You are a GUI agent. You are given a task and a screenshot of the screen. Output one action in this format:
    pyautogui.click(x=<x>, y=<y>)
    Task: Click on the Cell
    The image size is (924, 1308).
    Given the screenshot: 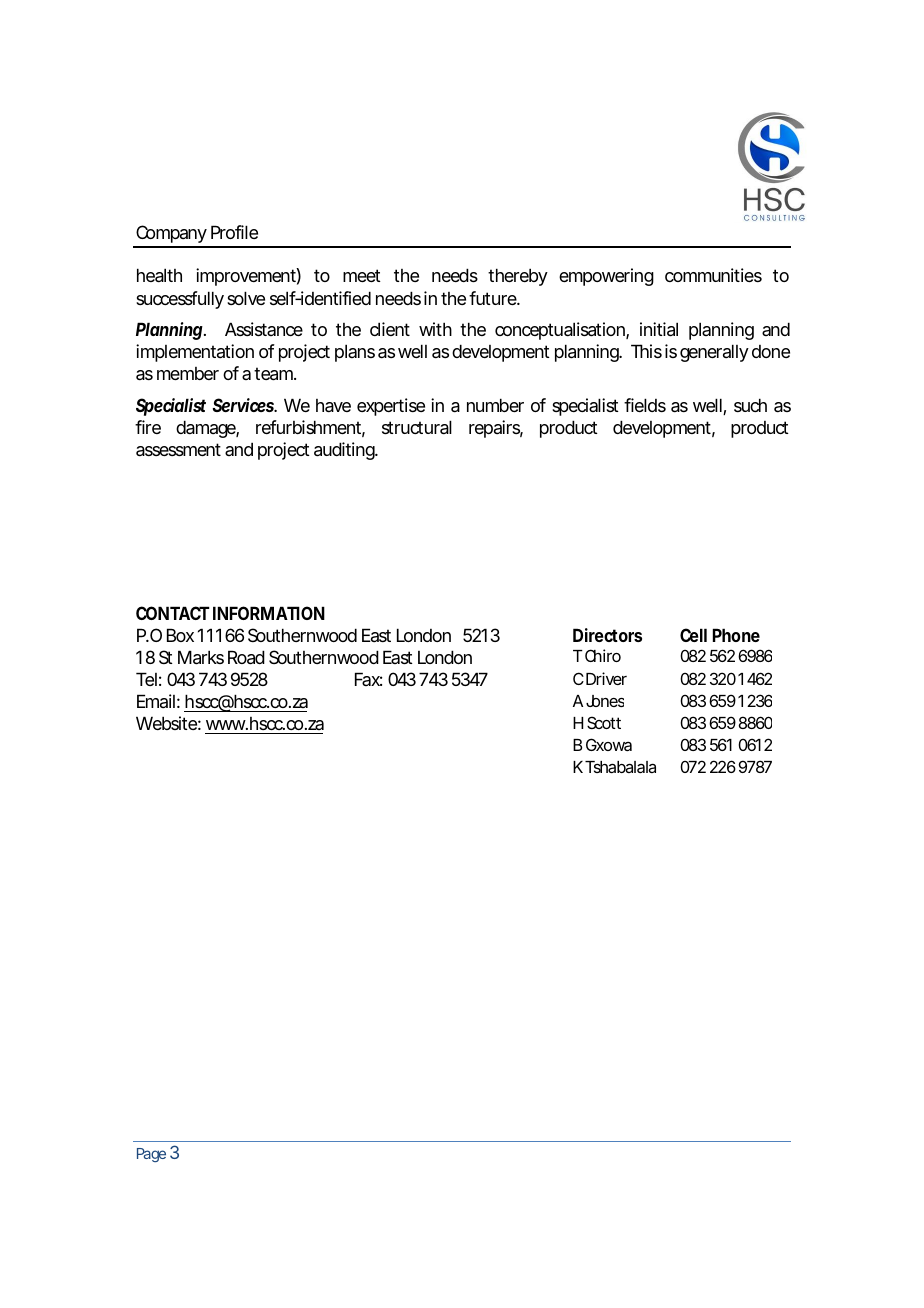 What is the action you would take?
    pyautogui.click(x=693, y=635)
